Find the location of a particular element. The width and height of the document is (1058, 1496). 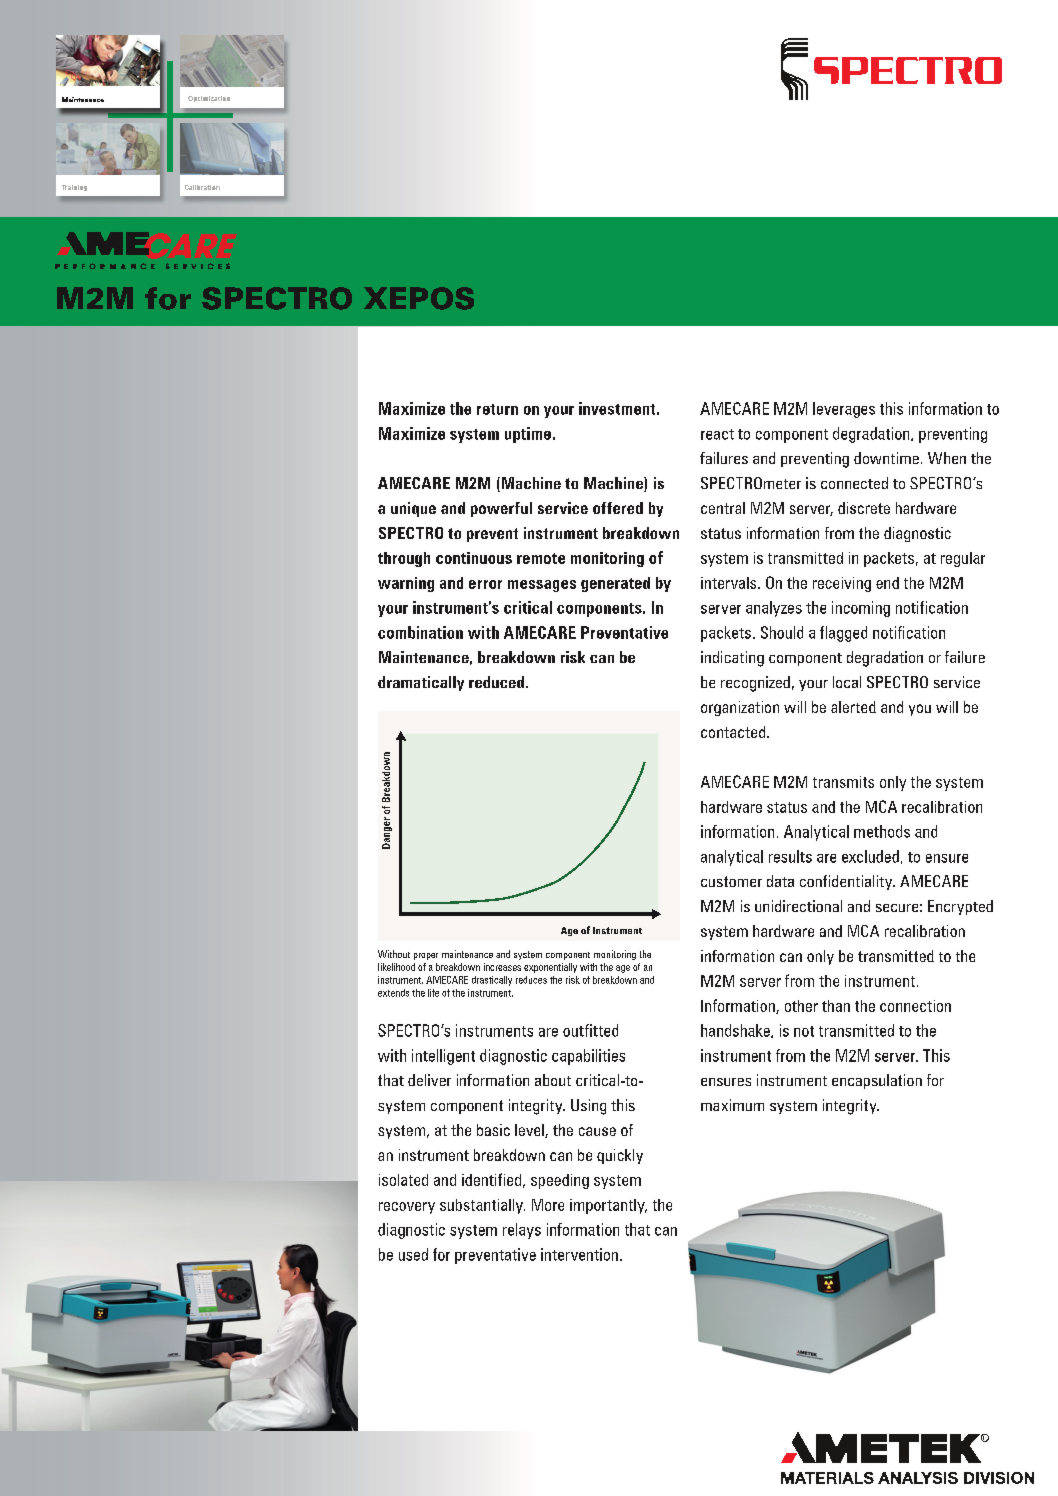

customer is located at coordinates (731, 881).
